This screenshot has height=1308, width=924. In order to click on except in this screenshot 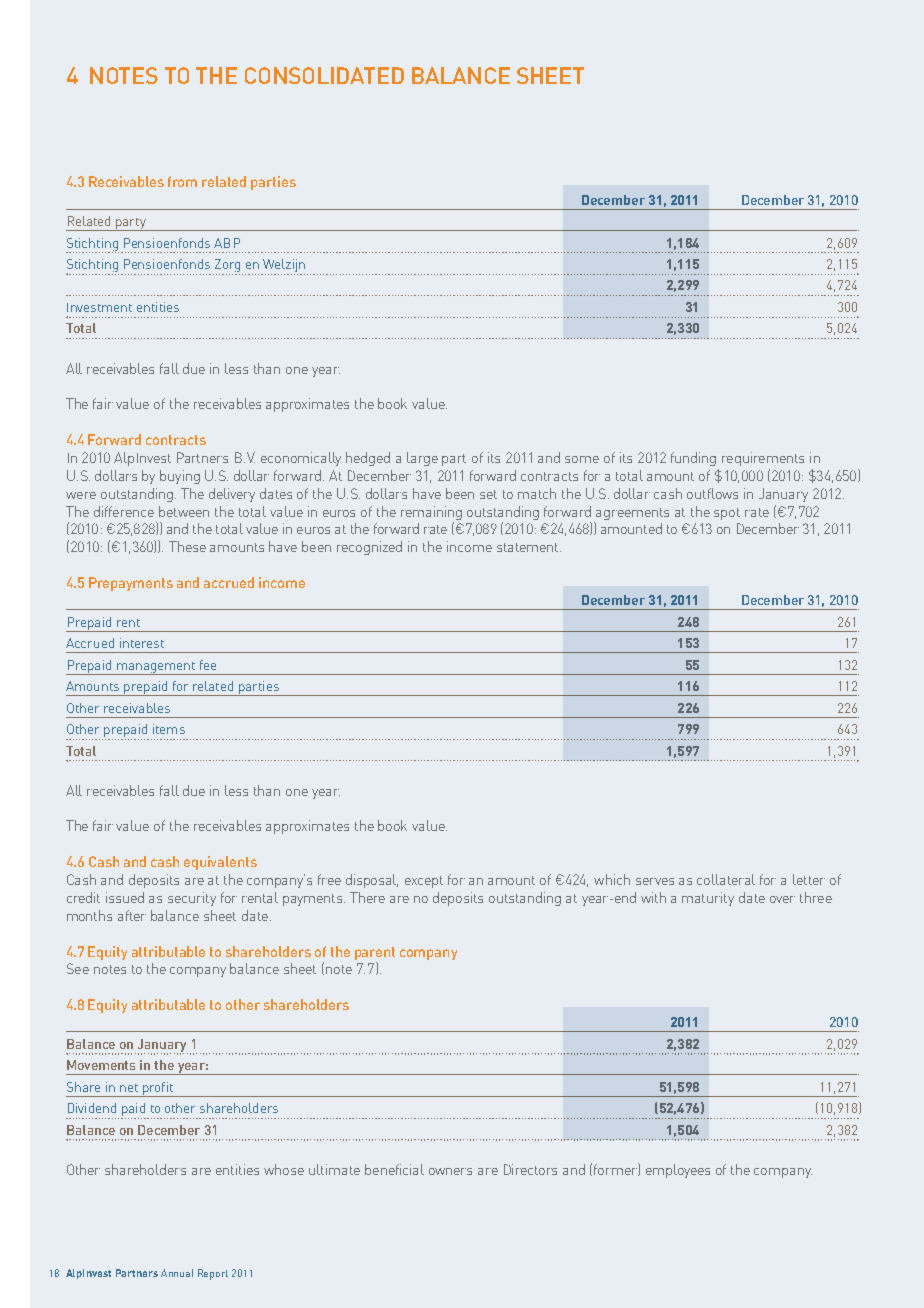, I will do `click(424, 882)`.
